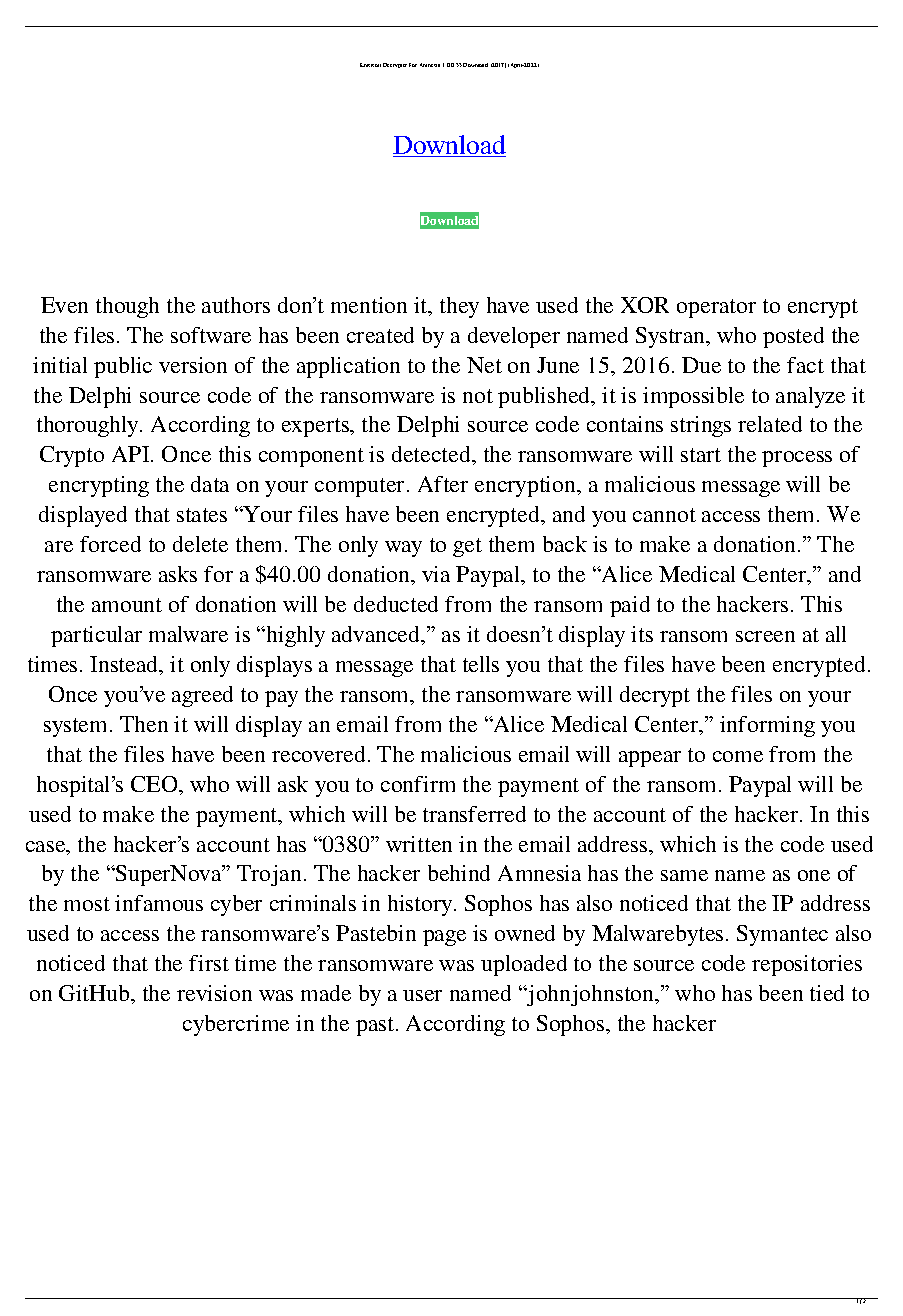  I want to click on CEO, so click(155, 784).
